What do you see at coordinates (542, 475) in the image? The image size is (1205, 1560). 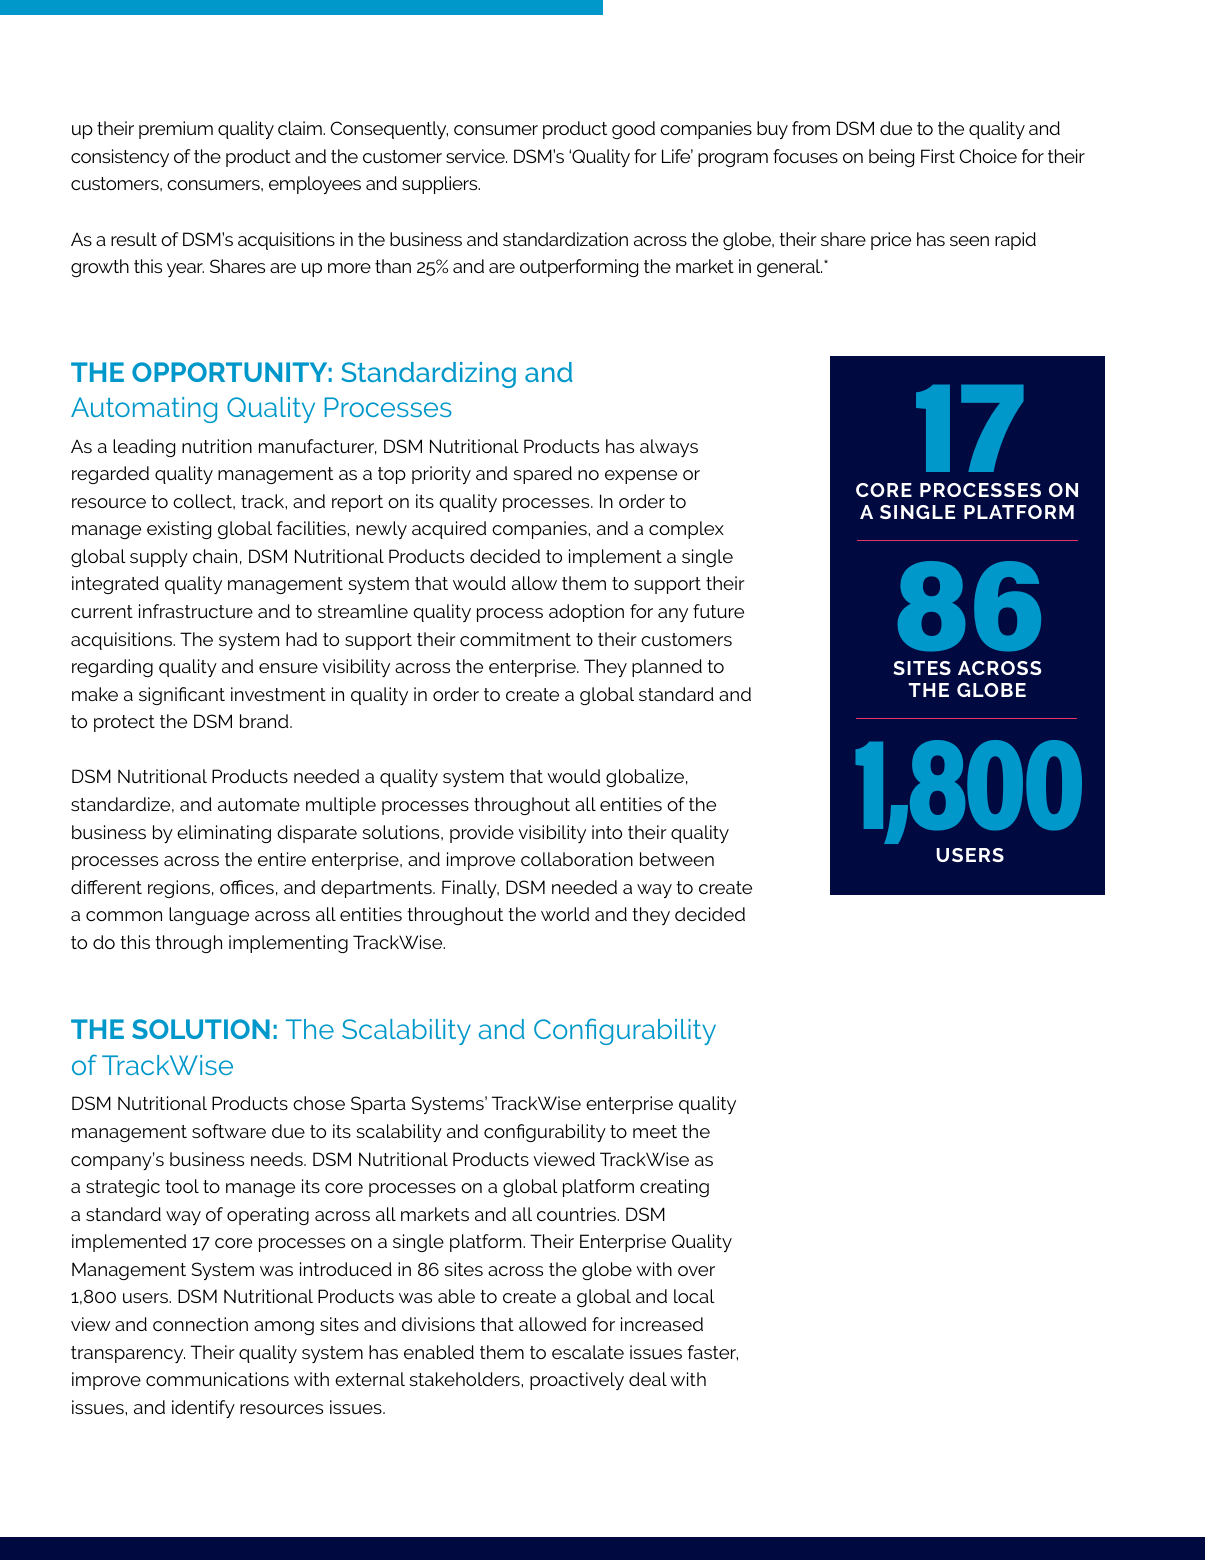 I see `spared` at bounding box center [542, 475].
